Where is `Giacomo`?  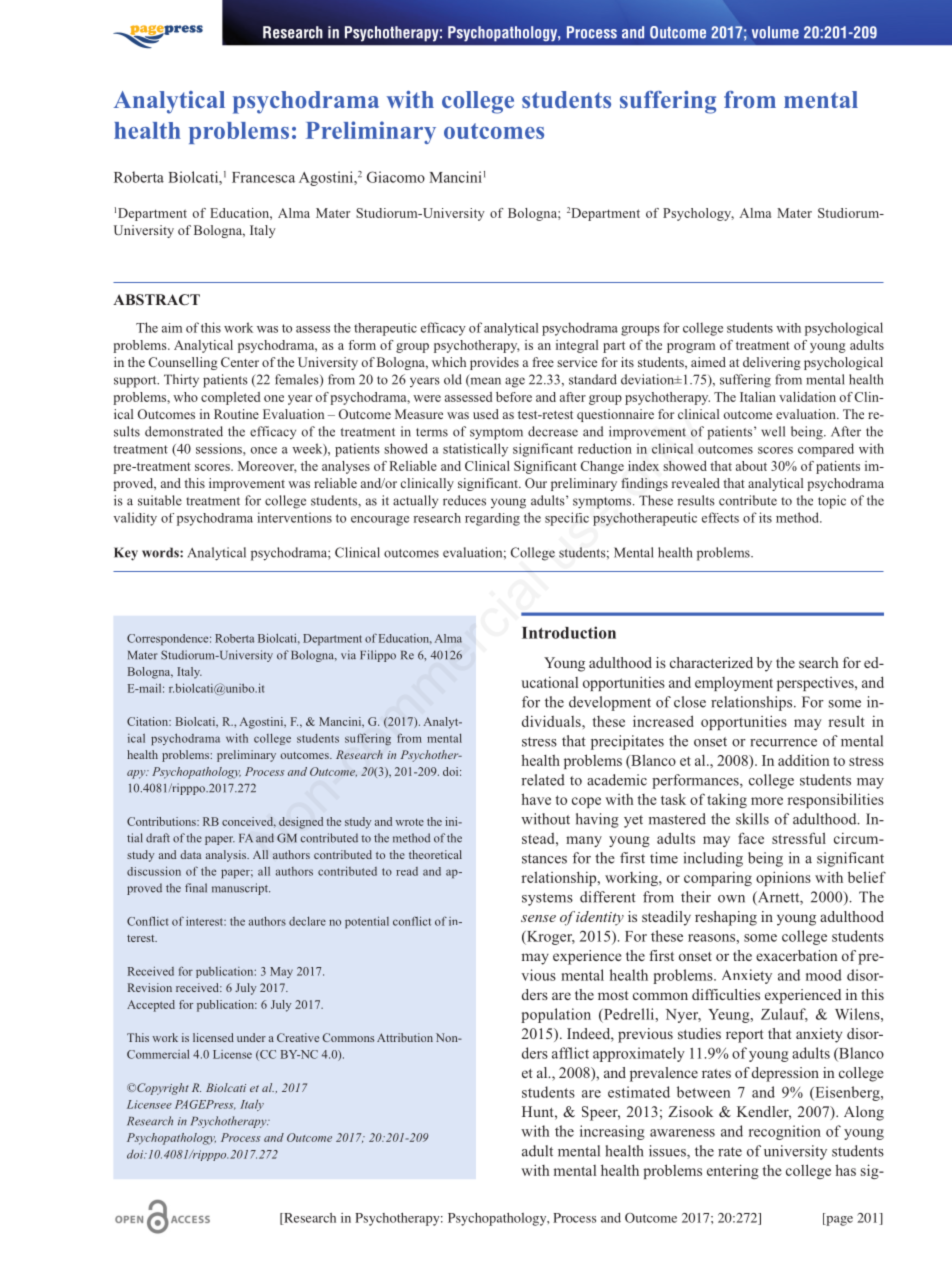
Giacomo is located at coordinates (396, 177).
